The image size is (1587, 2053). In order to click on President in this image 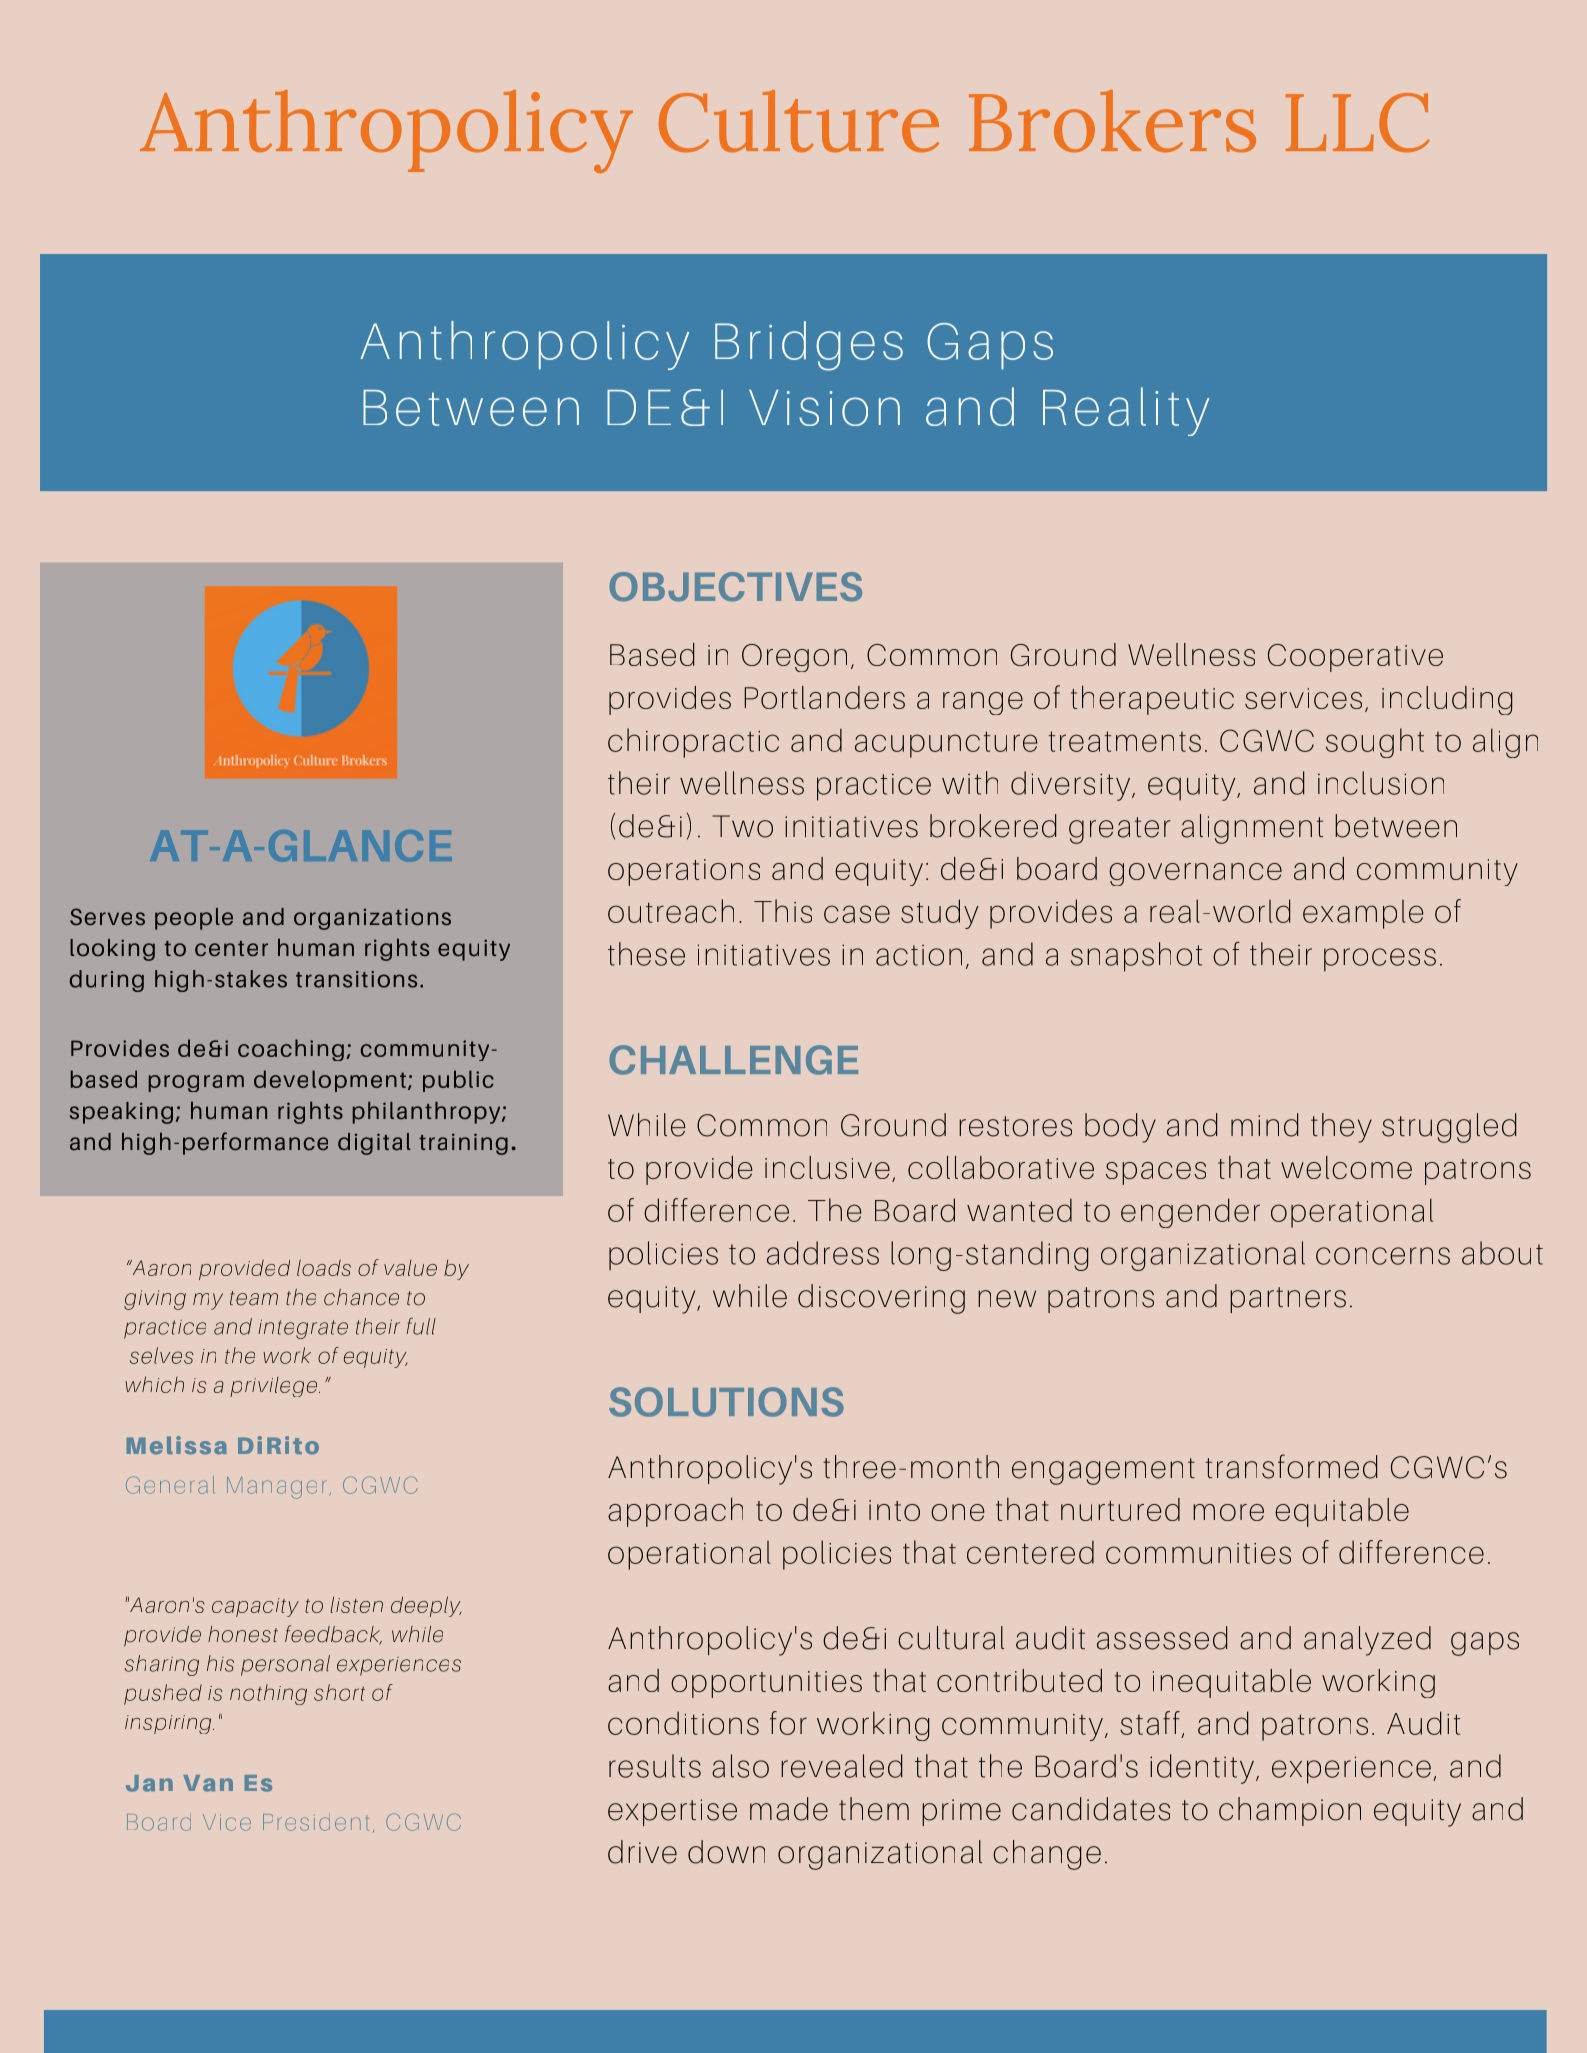, I will do `click(316, 1822)`.
